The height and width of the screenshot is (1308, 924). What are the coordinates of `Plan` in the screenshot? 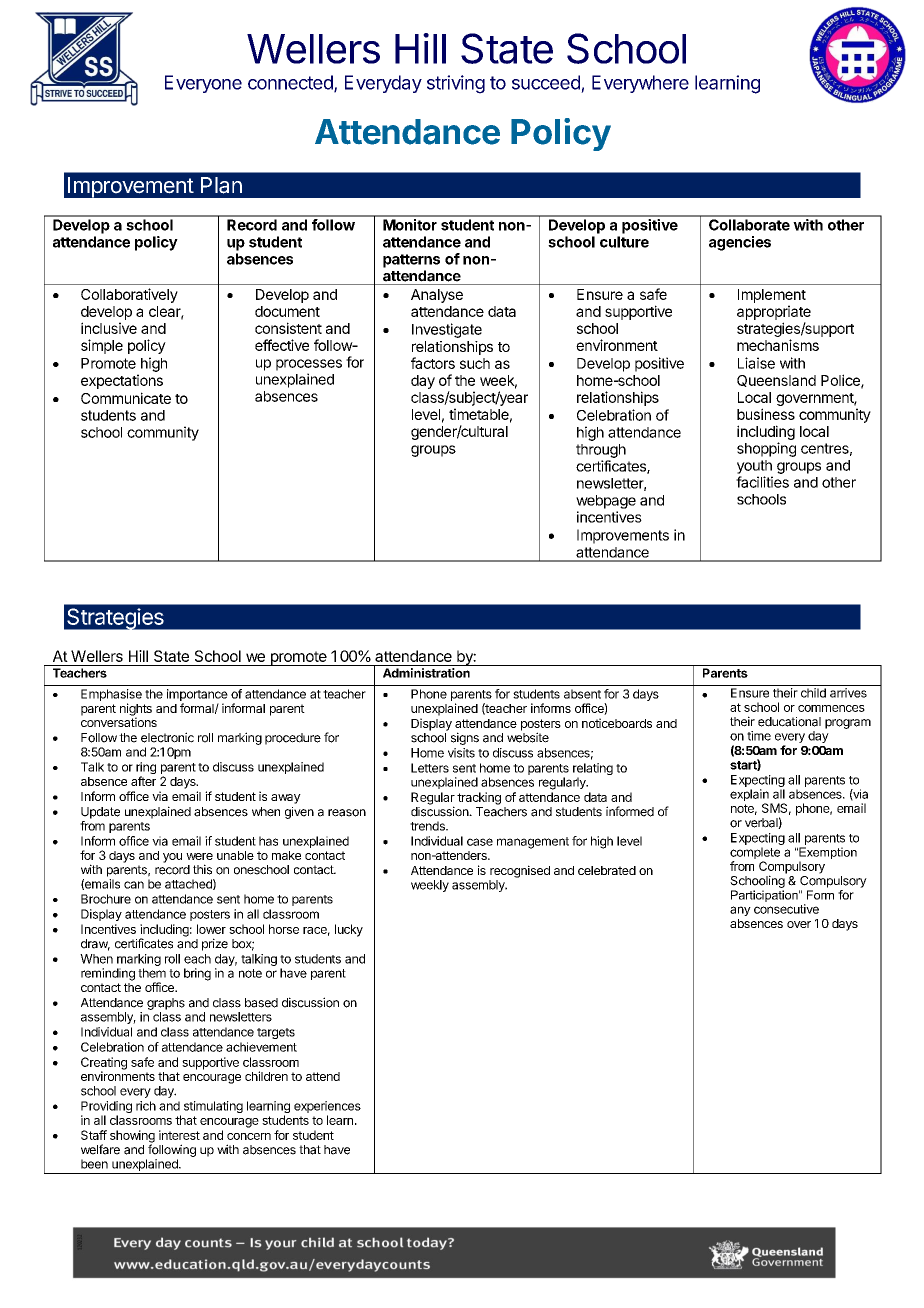 It's located at (221, 185).
